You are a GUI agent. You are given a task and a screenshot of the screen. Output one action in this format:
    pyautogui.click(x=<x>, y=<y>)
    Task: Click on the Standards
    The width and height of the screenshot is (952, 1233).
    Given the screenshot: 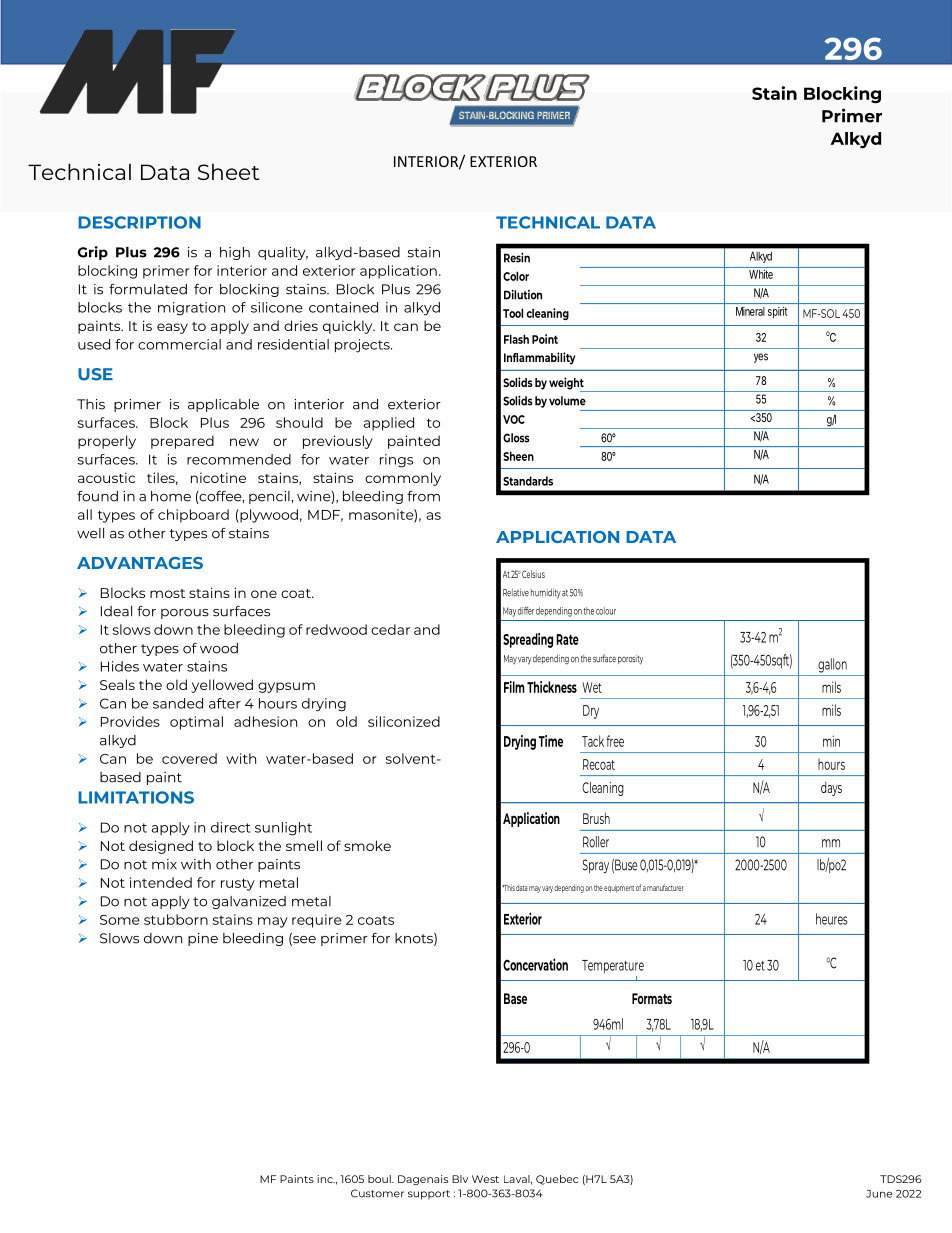 What is the action you would take?
    pyautogui.click(x=528, y=481)
